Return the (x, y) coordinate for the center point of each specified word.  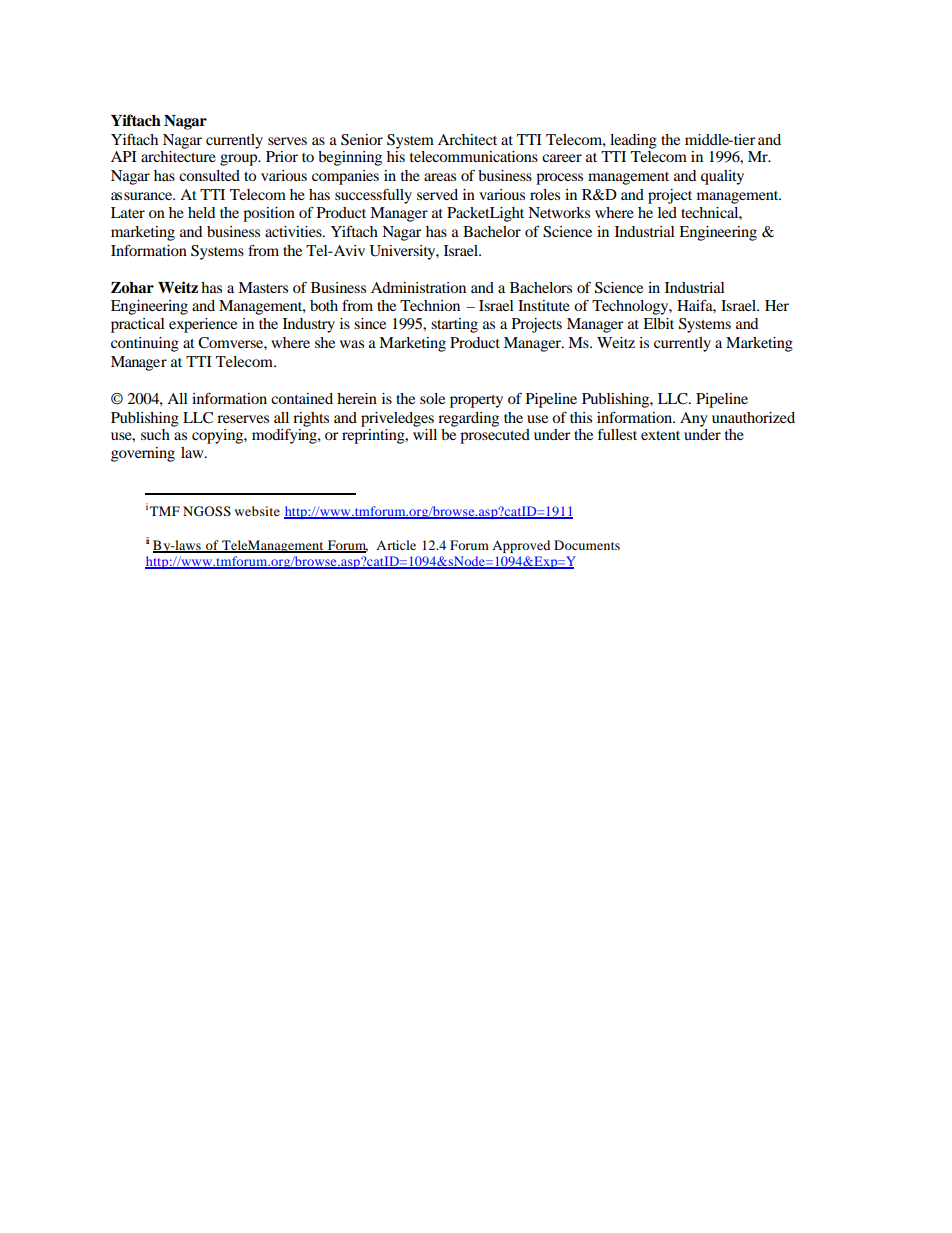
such (155, 434)
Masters (263, 287)
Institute (544, 305)
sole (432, 398)
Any (694, 419)
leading (633, 141)
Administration (418, 287)
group (240, 160)
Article (396, 545)
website (257, 511)
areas (440, 177)
